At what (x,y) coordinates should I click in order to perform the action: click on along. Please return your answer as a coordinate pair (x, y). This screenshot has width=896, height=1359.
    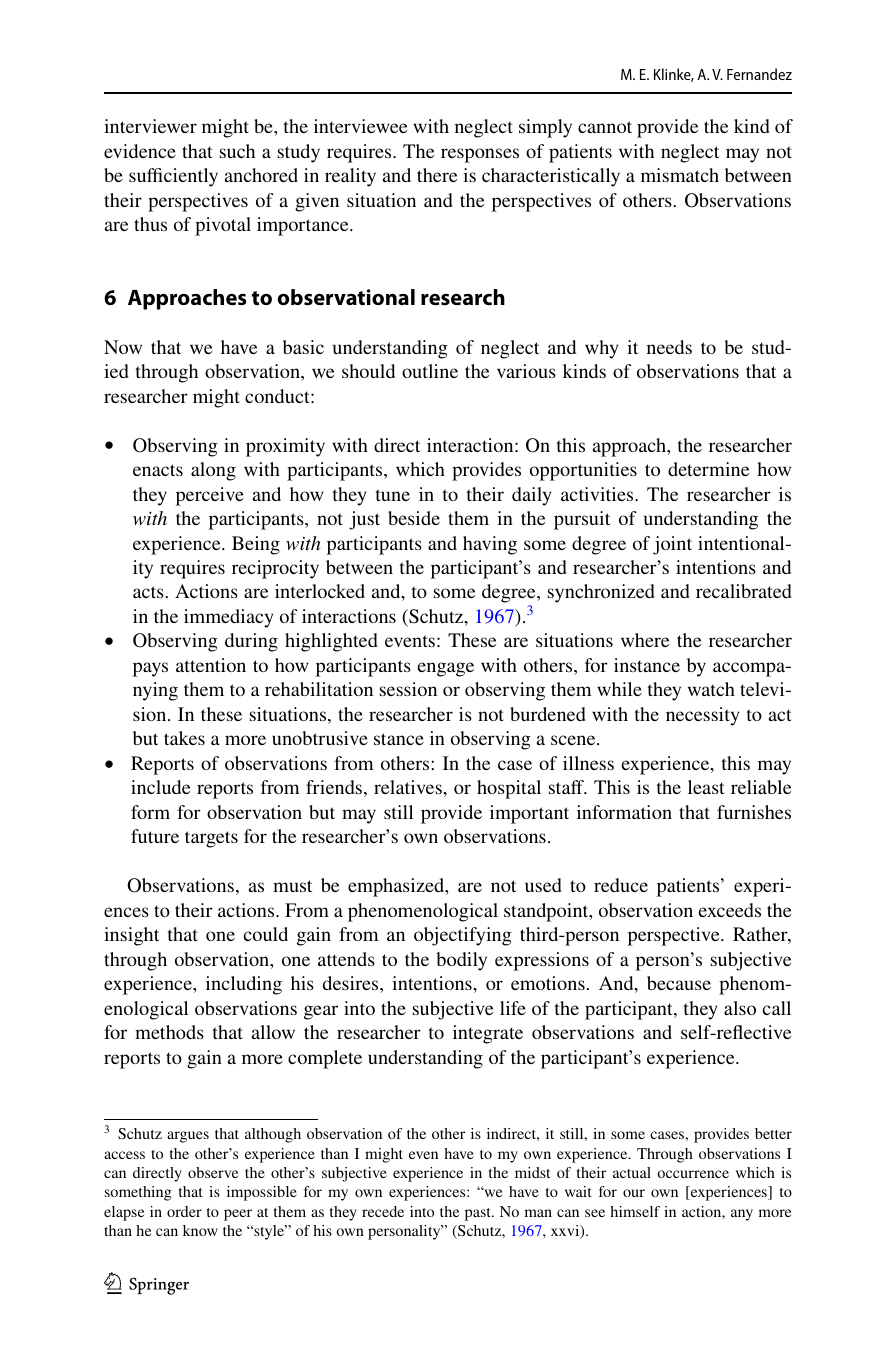
    Looking at the image, I should click on (213, 471).
